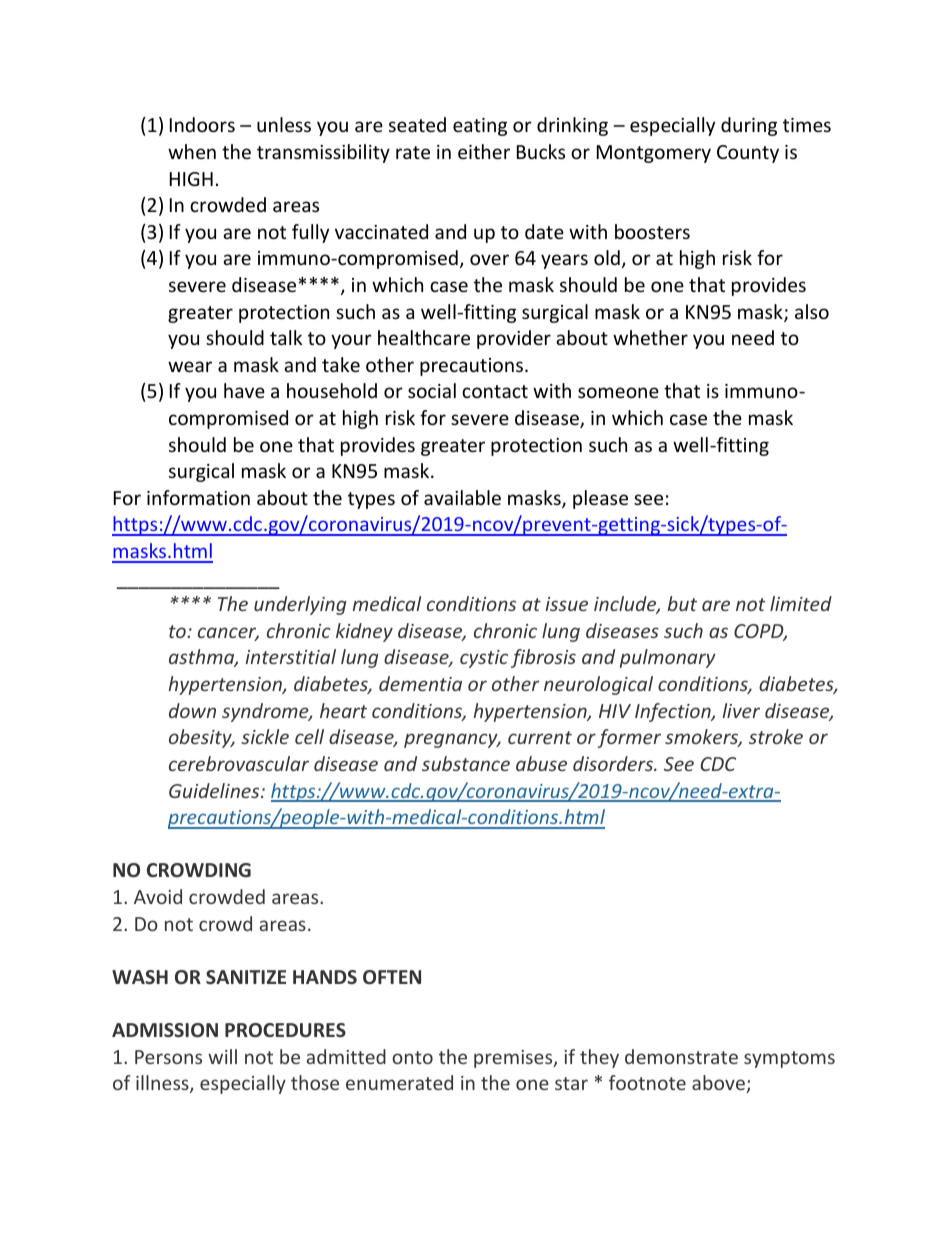 This screenshot has height=1233, width=952. Describe the element at coordinates (484, 151) in the screenshot. I see `either` at that location.
